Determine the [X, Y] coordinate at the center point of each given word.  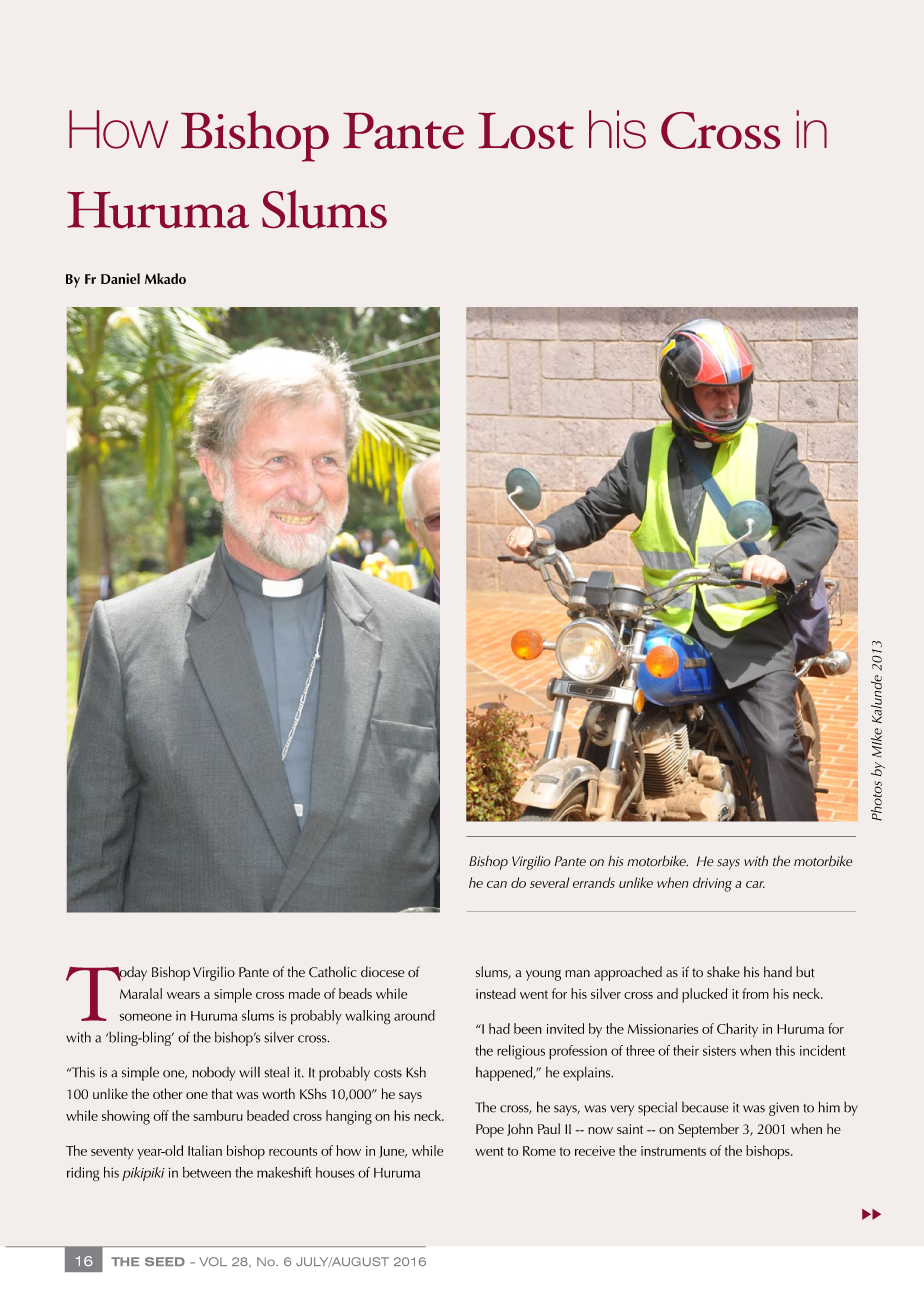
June [393, 1152]
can [497, 884]
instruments [673, 1151]
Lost [526, 131]
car [755, 884]
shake [723, 971]
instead [496, 993]
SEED [165, 1261]
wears [183, 995]
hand [778, 971]
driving [712, 884]
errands [594, 882]
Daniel [120, 278]
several [549, 882]
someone [146, 1017]
